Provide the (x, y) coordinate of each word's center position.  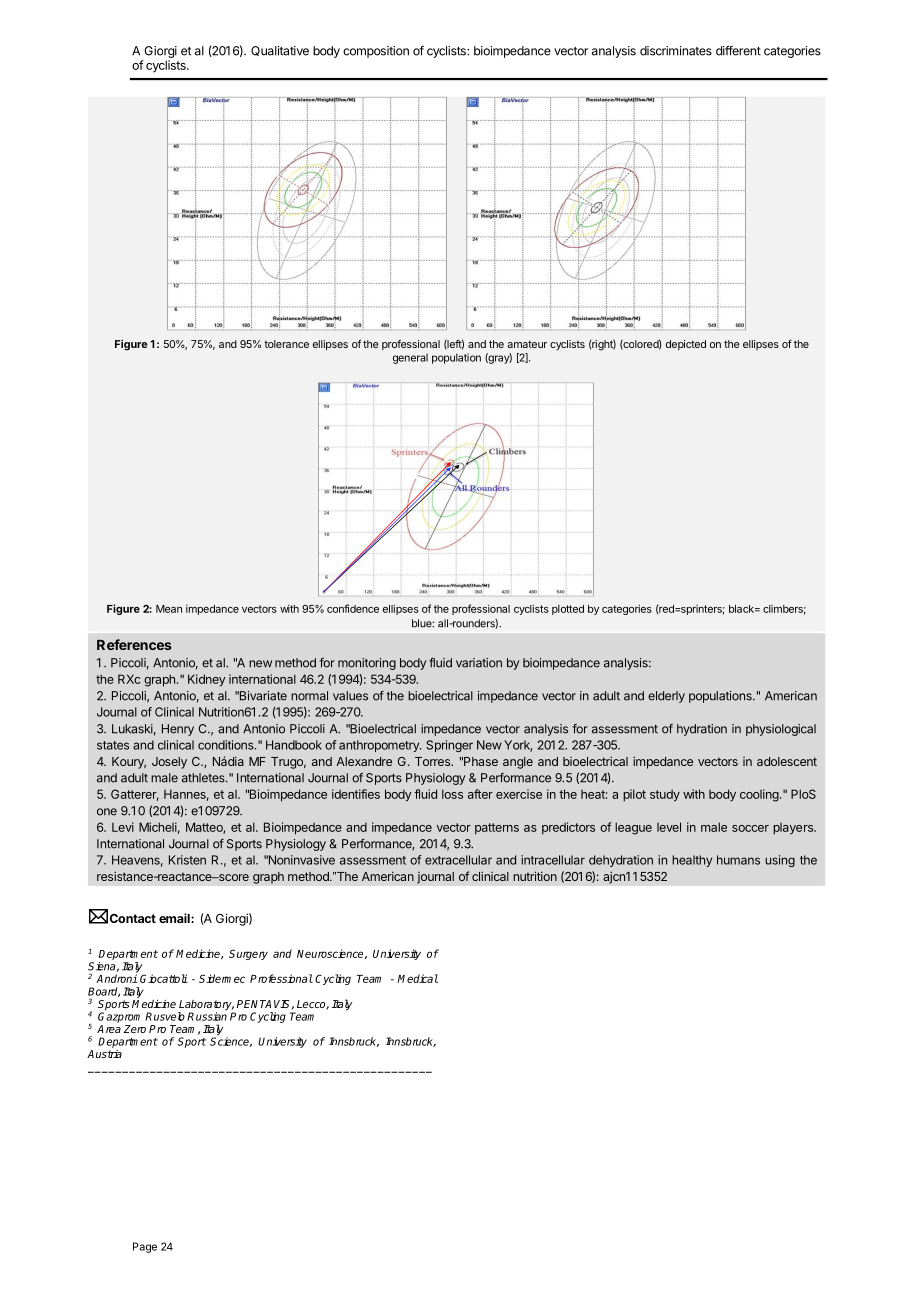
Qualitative (280, 51)
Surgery (248, 954)
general (410, 359)
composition (376, 52)
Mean (169, 609)
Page (145, 1247)
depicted (686, 345)
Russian (207, 1015)
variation (479, 663)
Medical (418, 978)
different (738, 50)
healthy (692, 861)
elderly (666, 697)
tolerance (286, 344)
